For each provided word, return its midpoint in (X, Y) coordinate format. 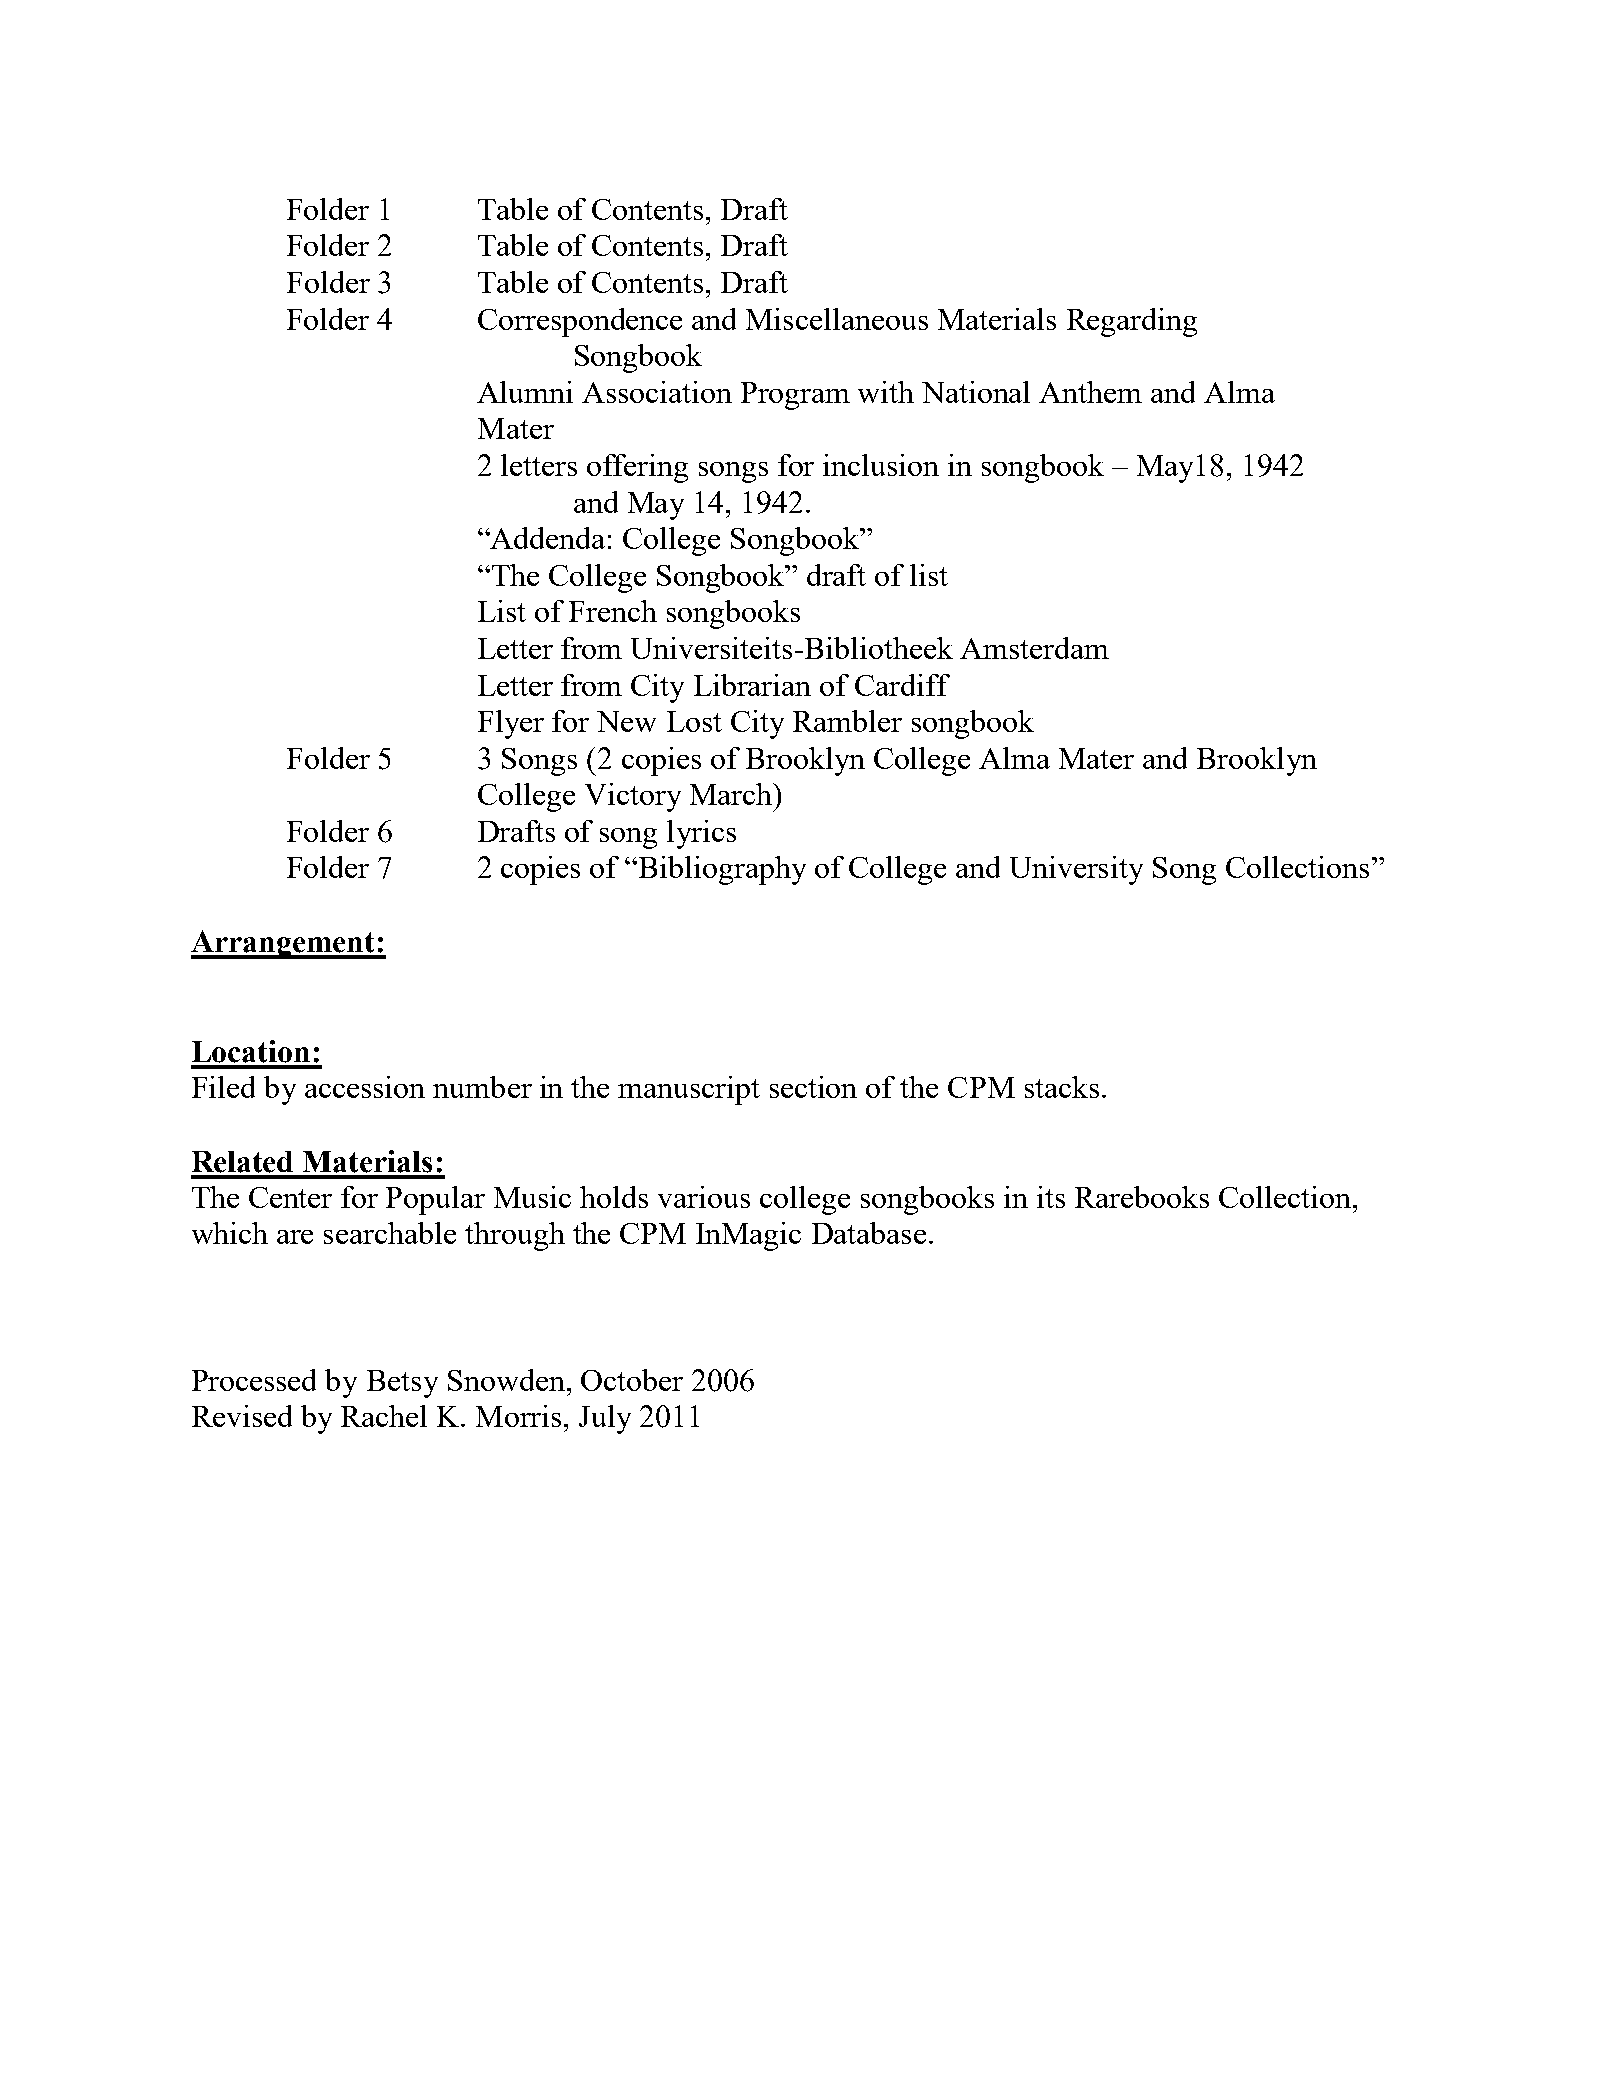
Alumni (525, 392)
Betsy (402, 1384)
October (632, 1380)
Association (657, 392)
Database (869, 1233)
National (976, 392)
